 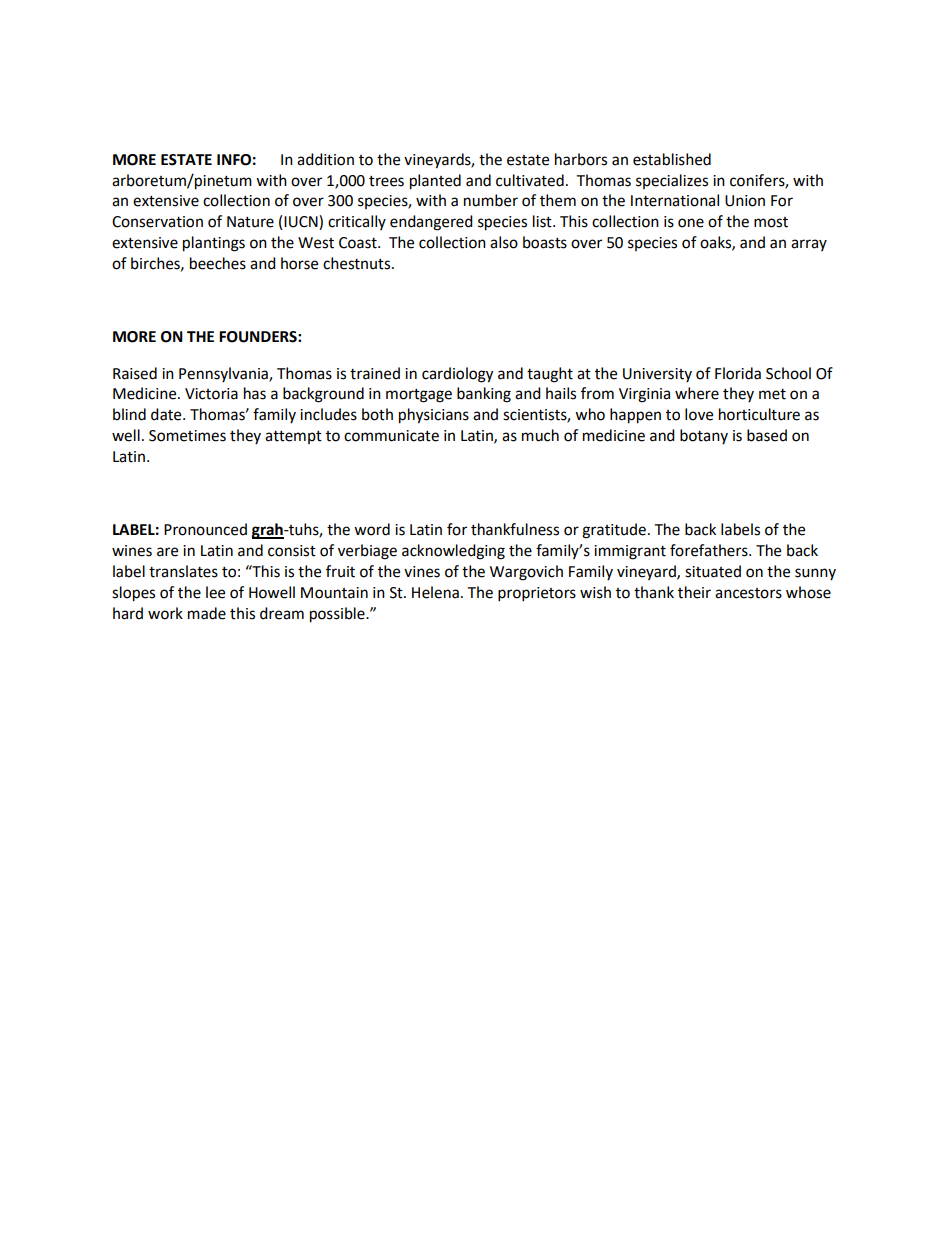 I want to click on array, so click(x=809, y=245).
